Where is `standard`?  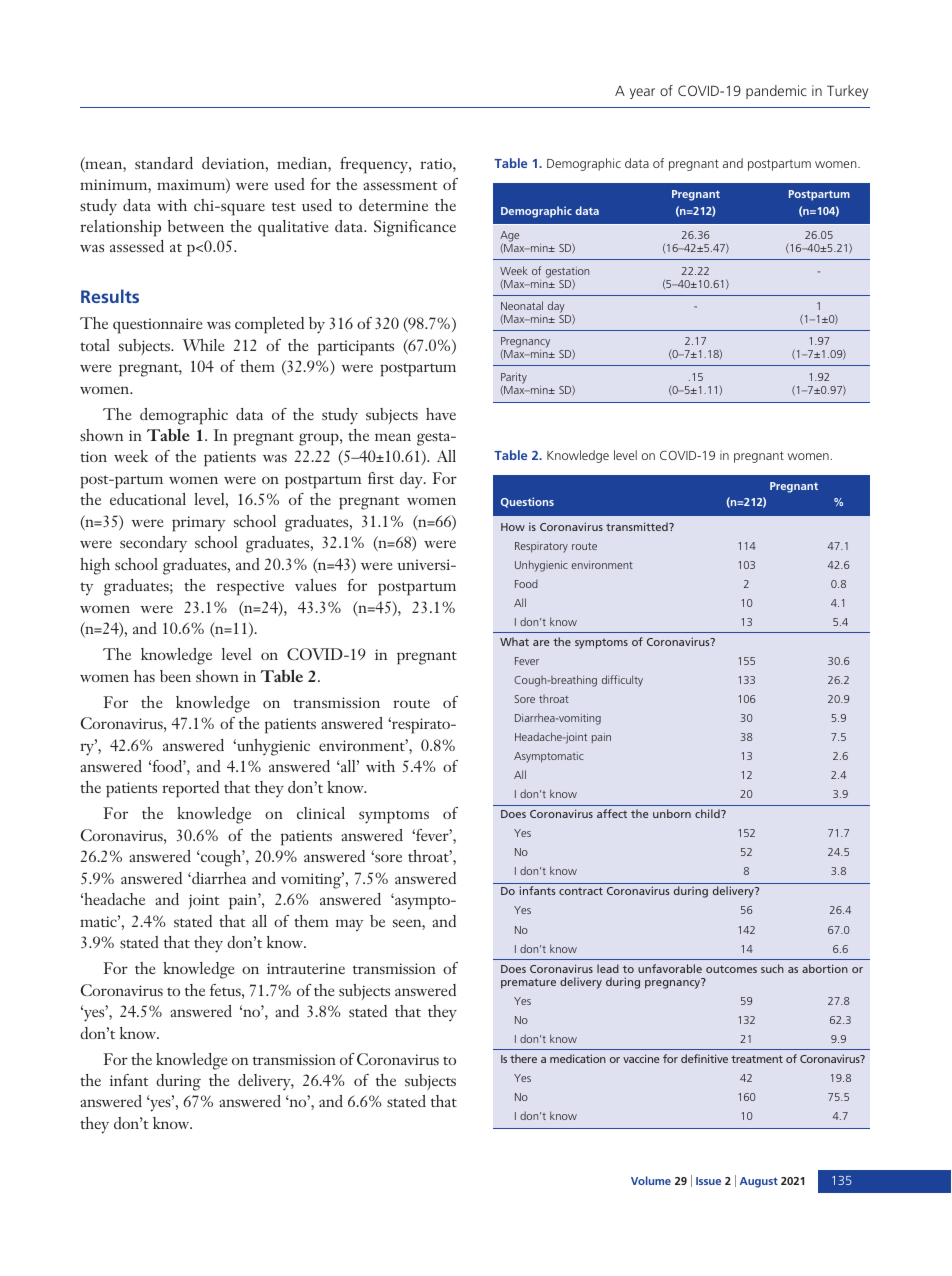 standard is located at coordinates (164, 163).
